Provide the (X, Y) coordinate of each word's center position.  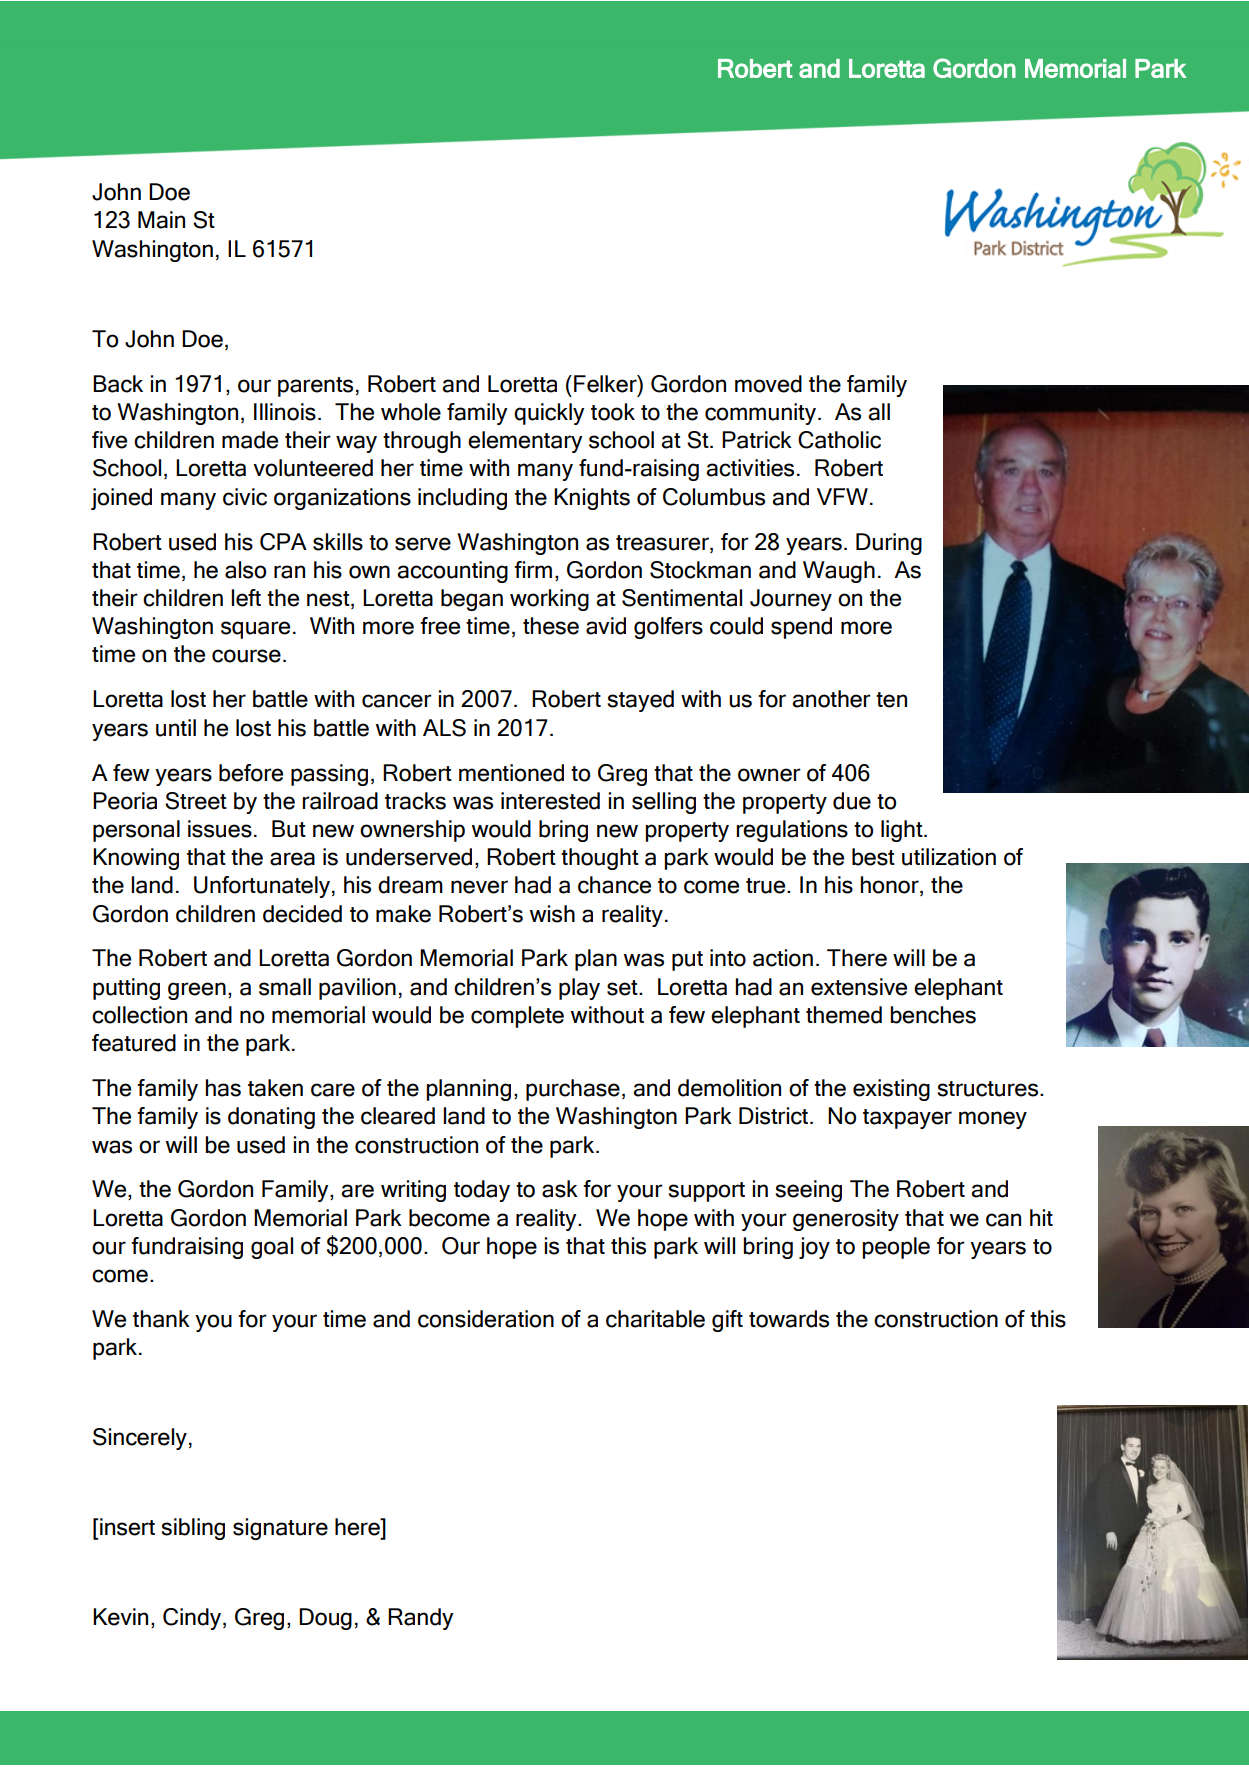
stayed (640, 701)
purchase (573, 1090)
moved (768, 384)
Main (161, 220)
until (176, 728)
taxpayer (907, 1119)
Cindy (193, 1619)
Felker (606, 384)
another (831, 699)
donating (271, 1118)
